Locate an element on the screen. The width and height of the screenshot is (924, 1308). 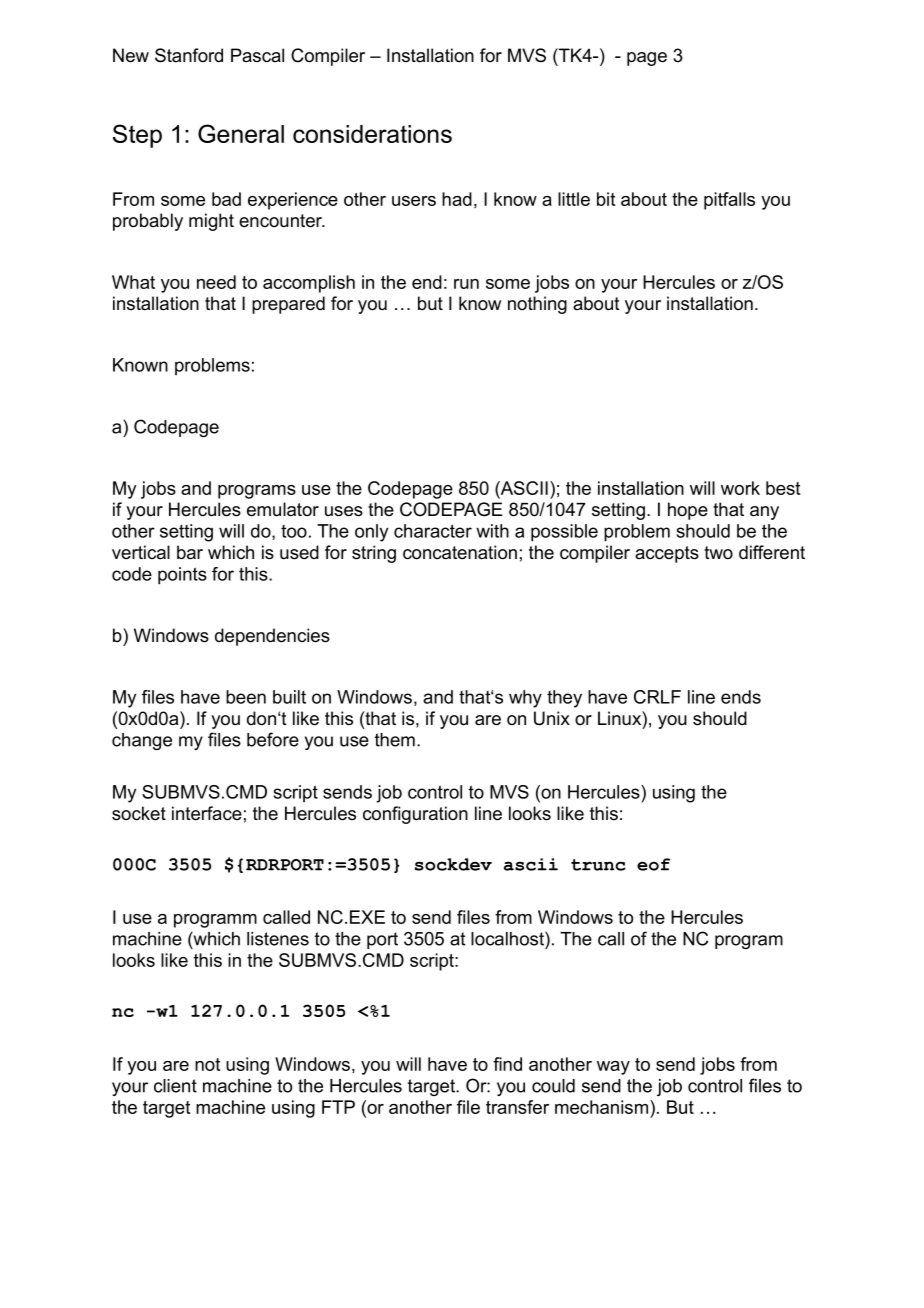
concatenation is located at coordinates (460, 552).
